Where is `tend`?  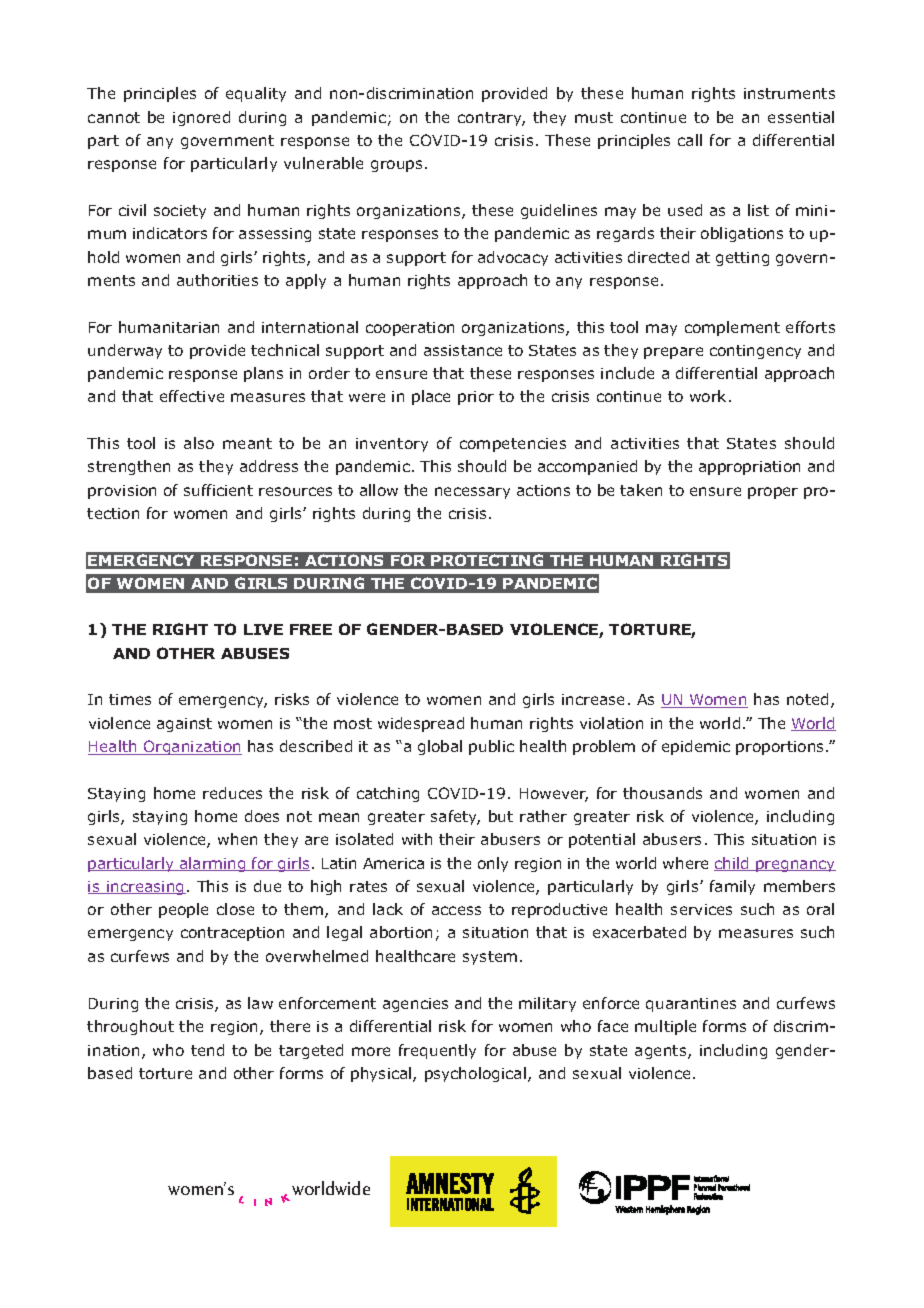 tend is located at coordinates (207, 1050).
